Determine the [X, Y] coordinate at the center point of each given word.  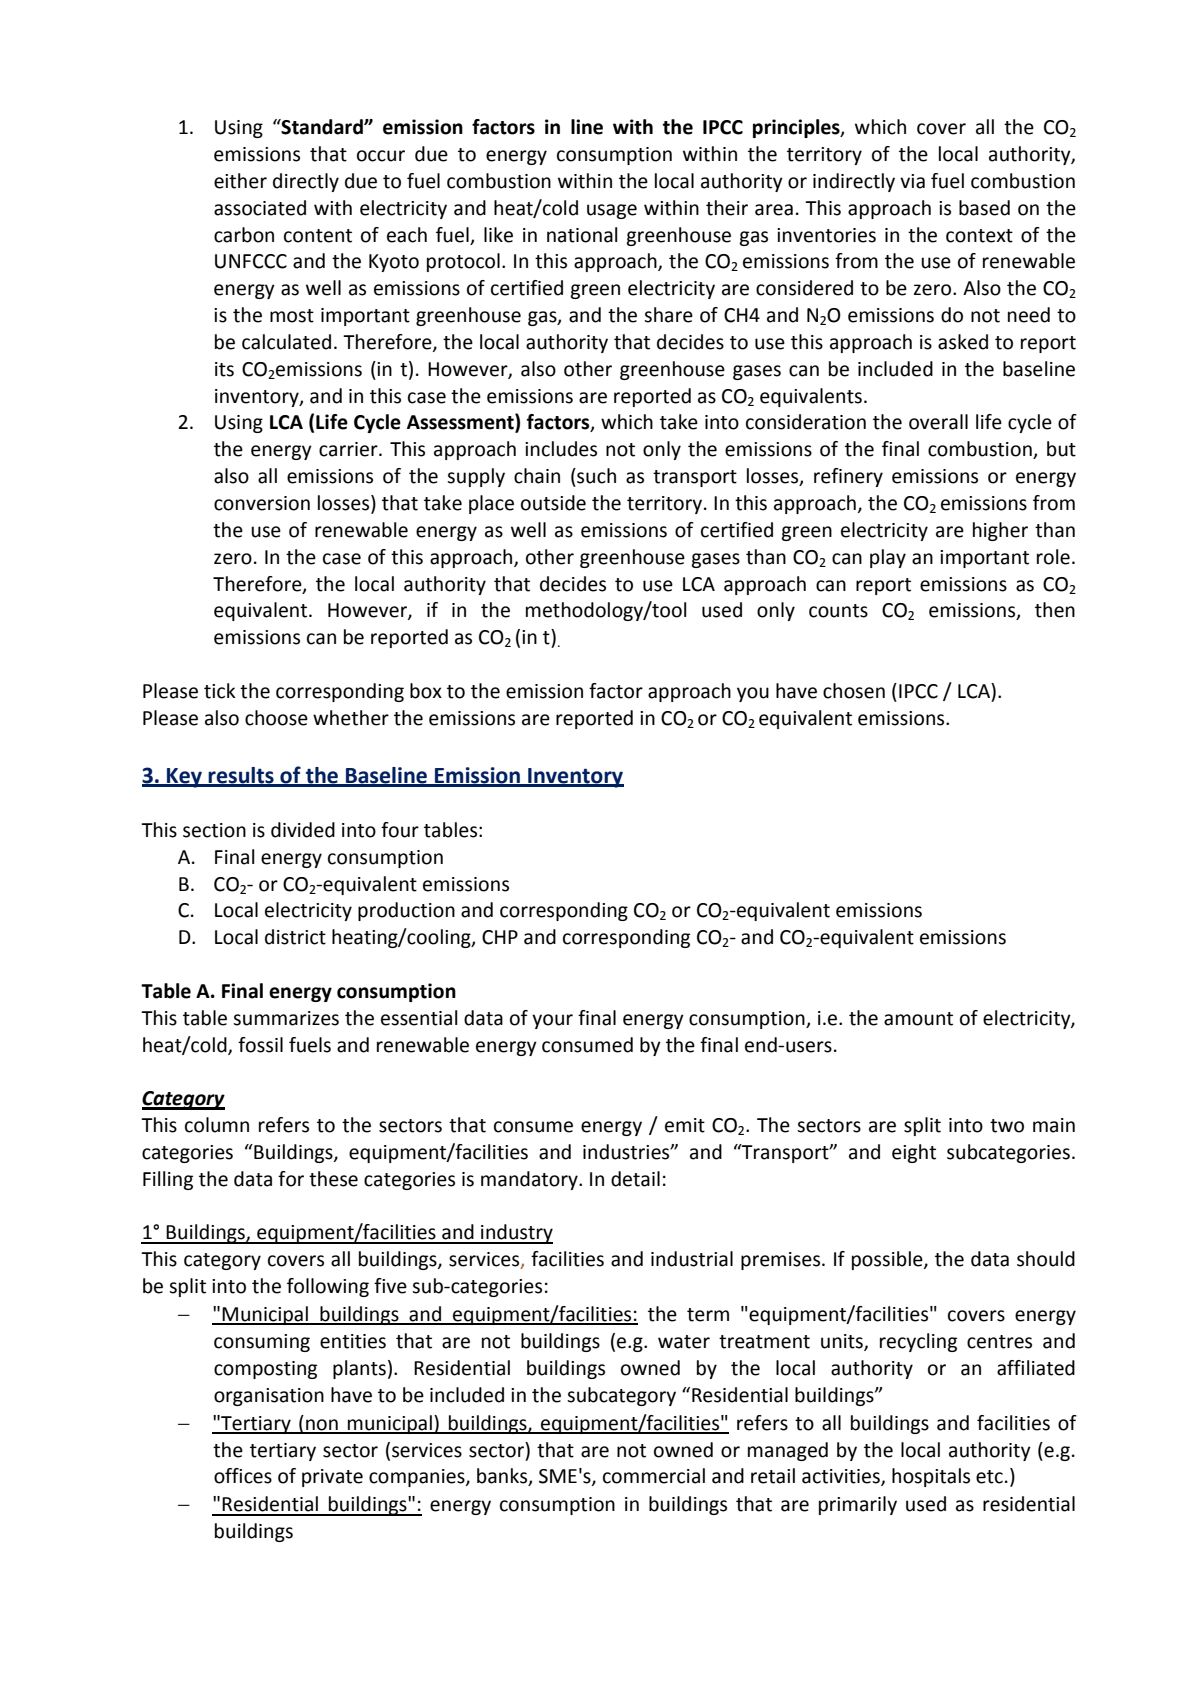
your [552, 1021]
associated [260, 208]
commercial [654, 1476]
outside [553, 503]
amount [918, 1019]
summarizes [286, 1018]
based [984, 208]
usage [612, 211]
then [1055, 610]
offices [243, 1476]
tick [220, 691]
